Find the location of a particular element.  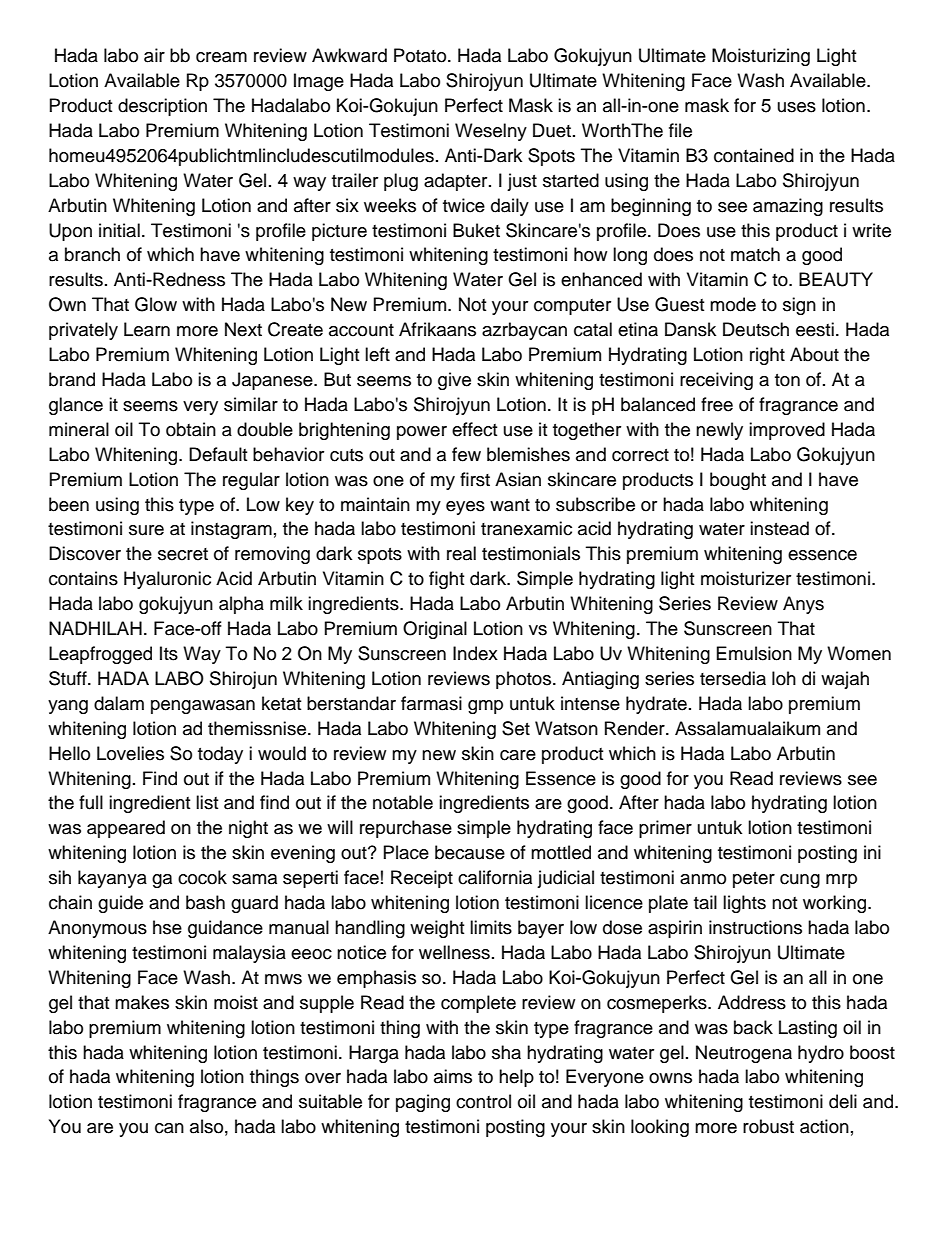

makes is located at coordinates (142, 1002).
